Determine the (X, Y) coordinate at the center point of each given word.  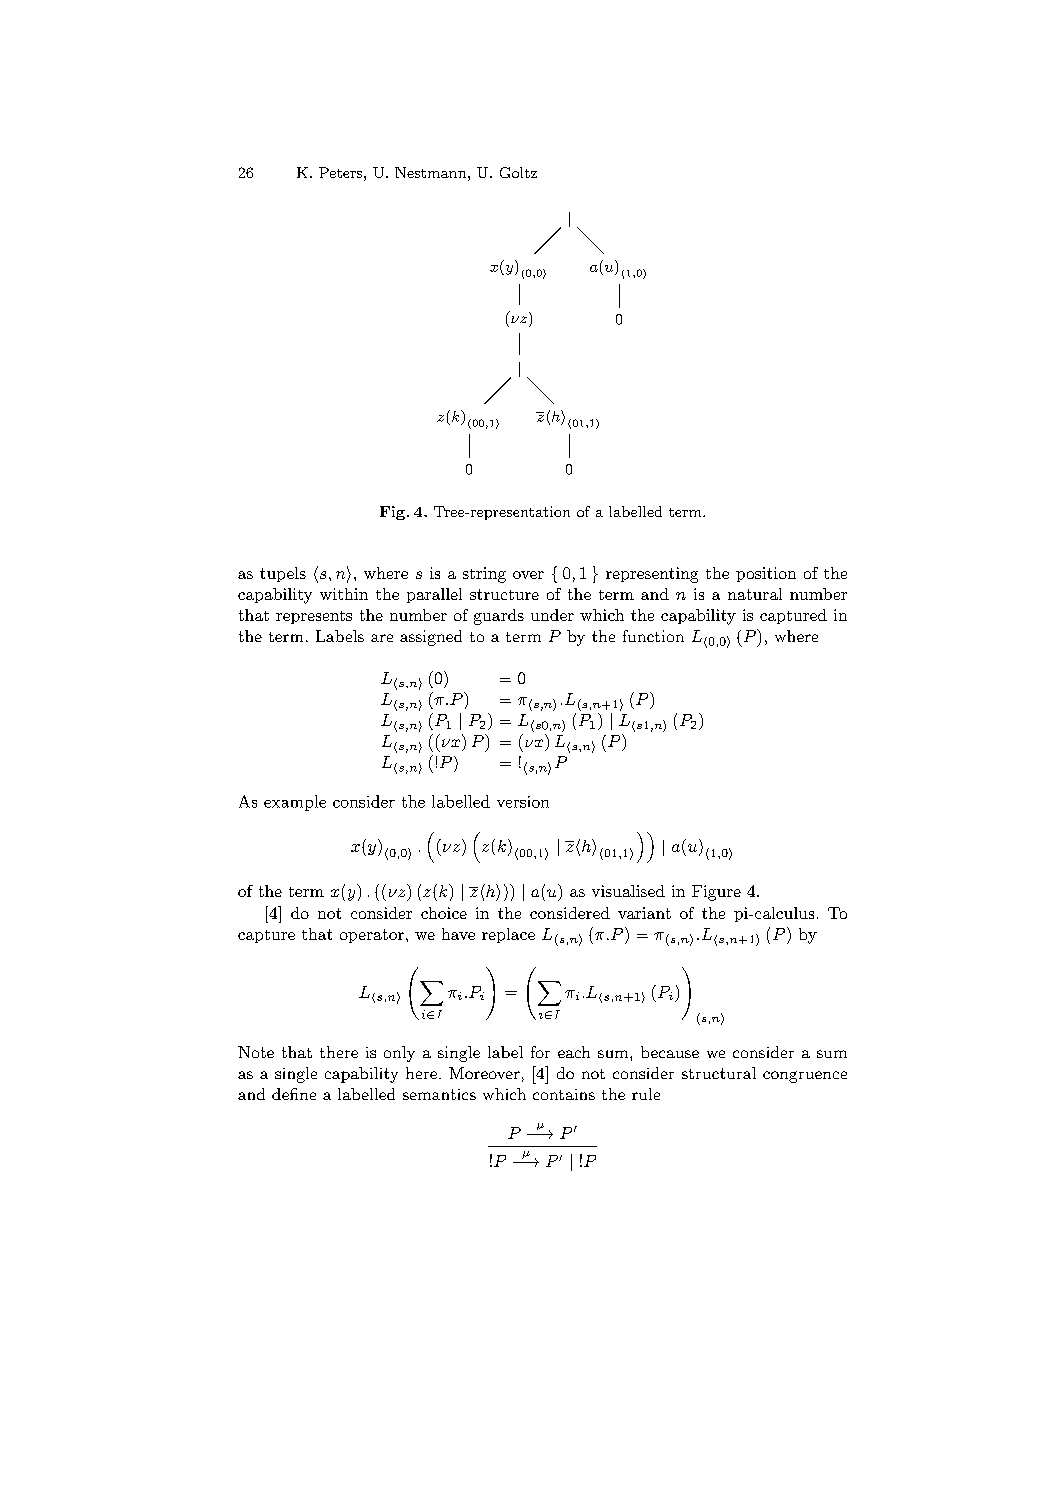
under (552, 615)
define (294, 1094)
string (484, 575)
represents (314, 617)
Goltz (518, 172)
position (766, 574)
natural (755, 594)
